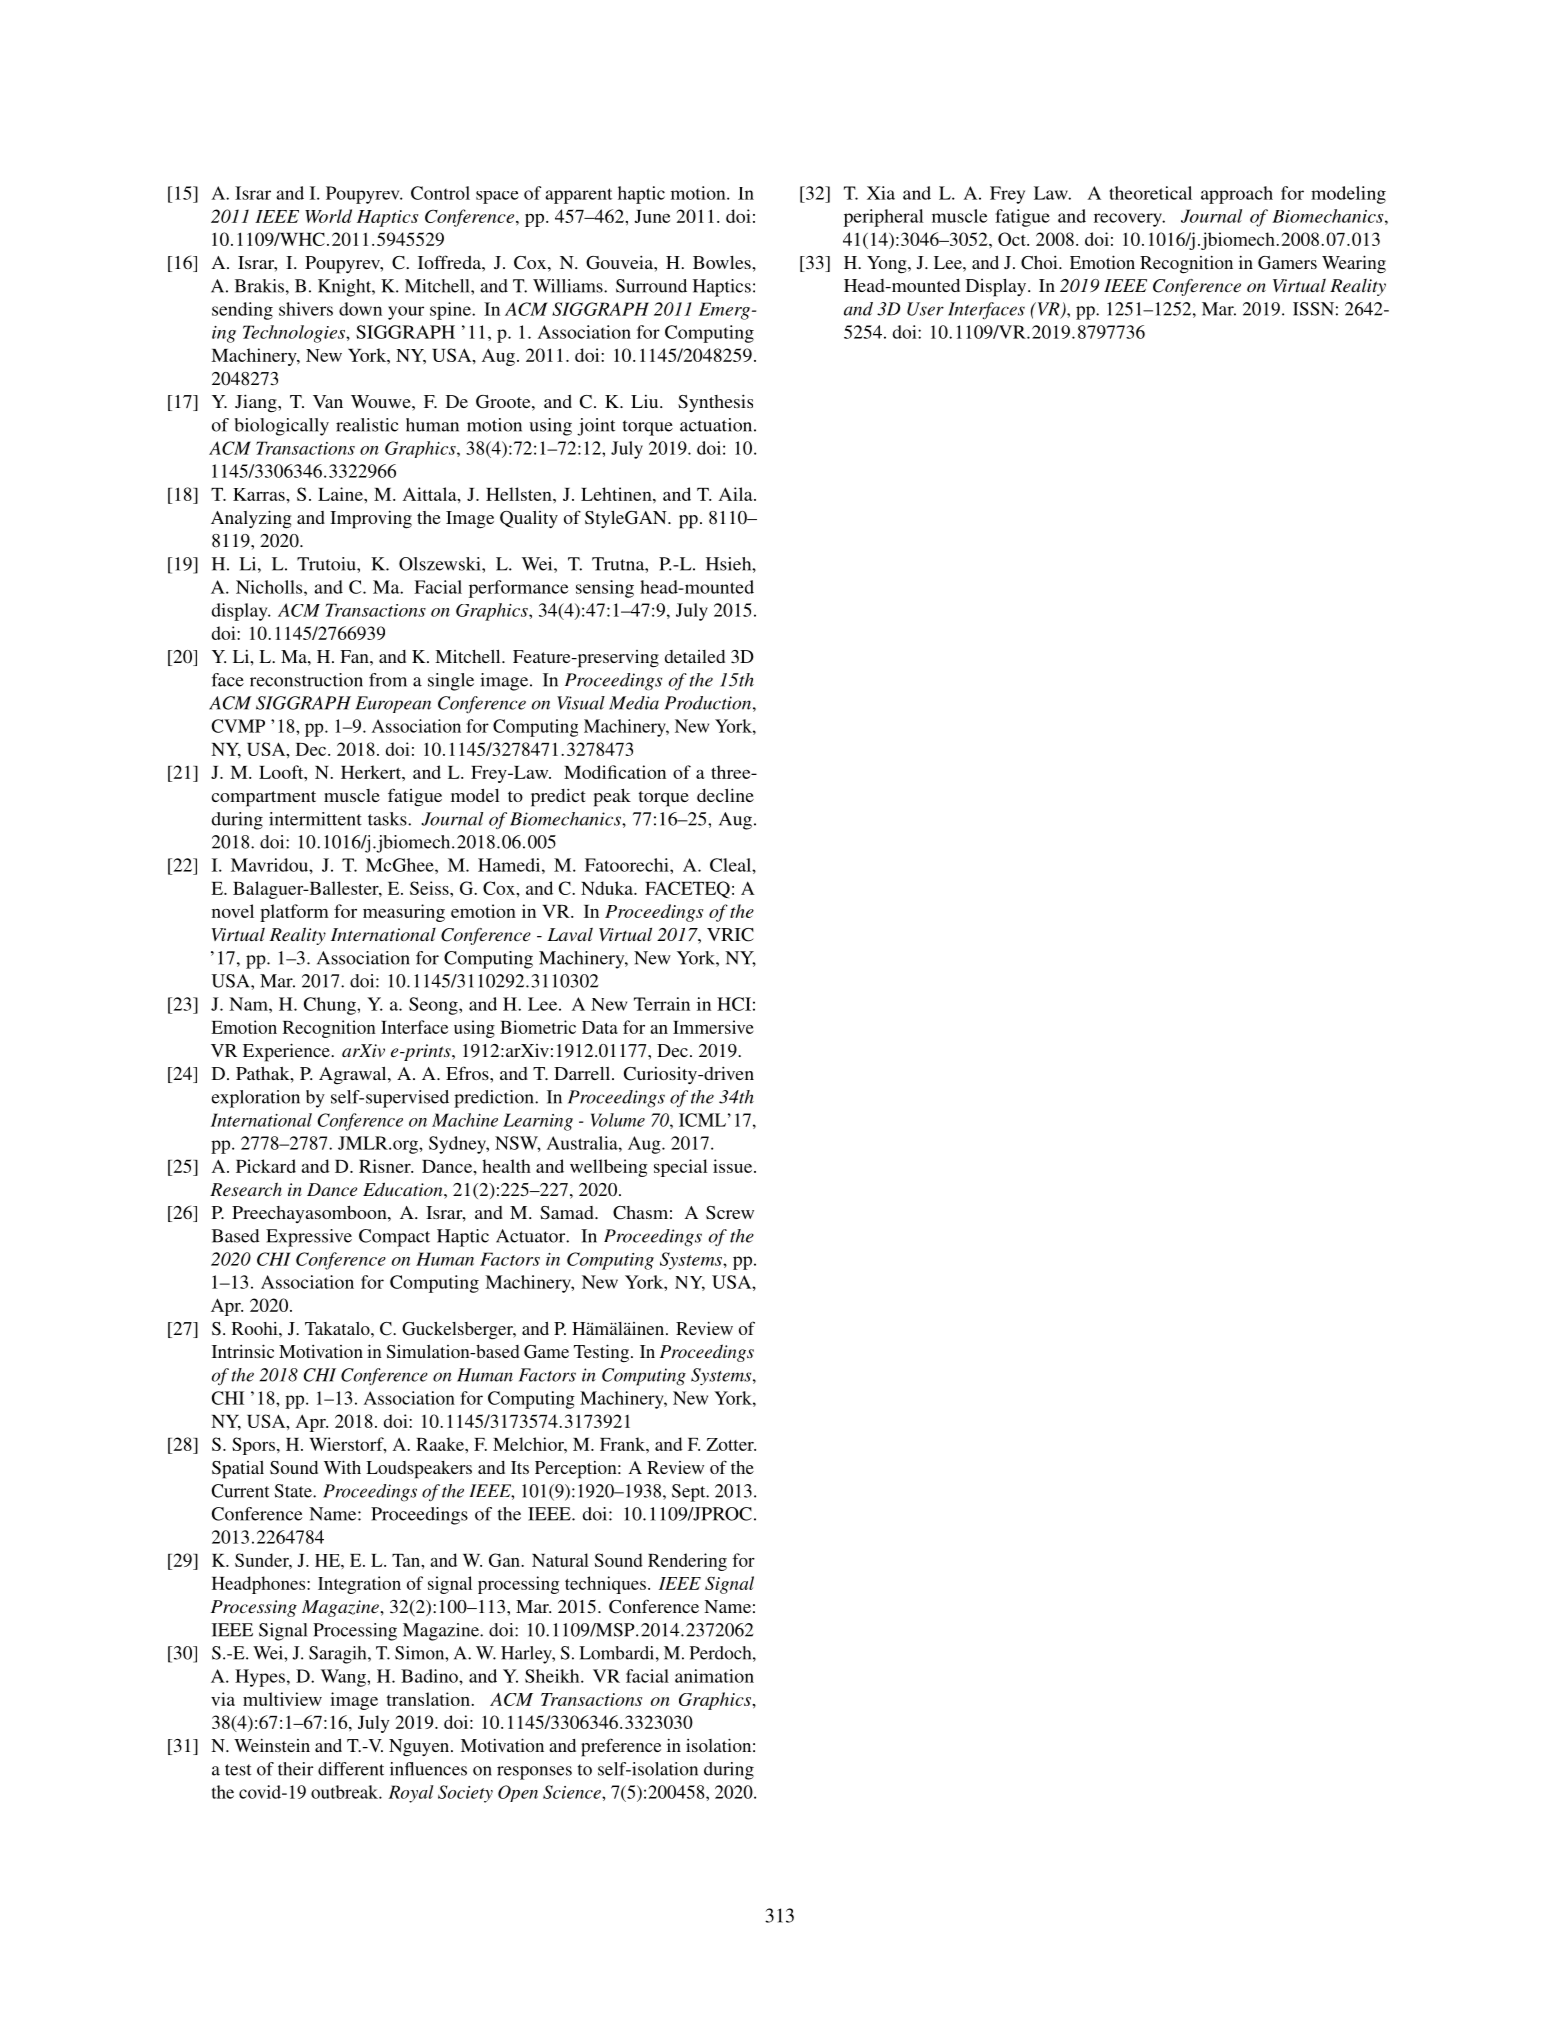  I want to click on animation, so click(714, 1676).
